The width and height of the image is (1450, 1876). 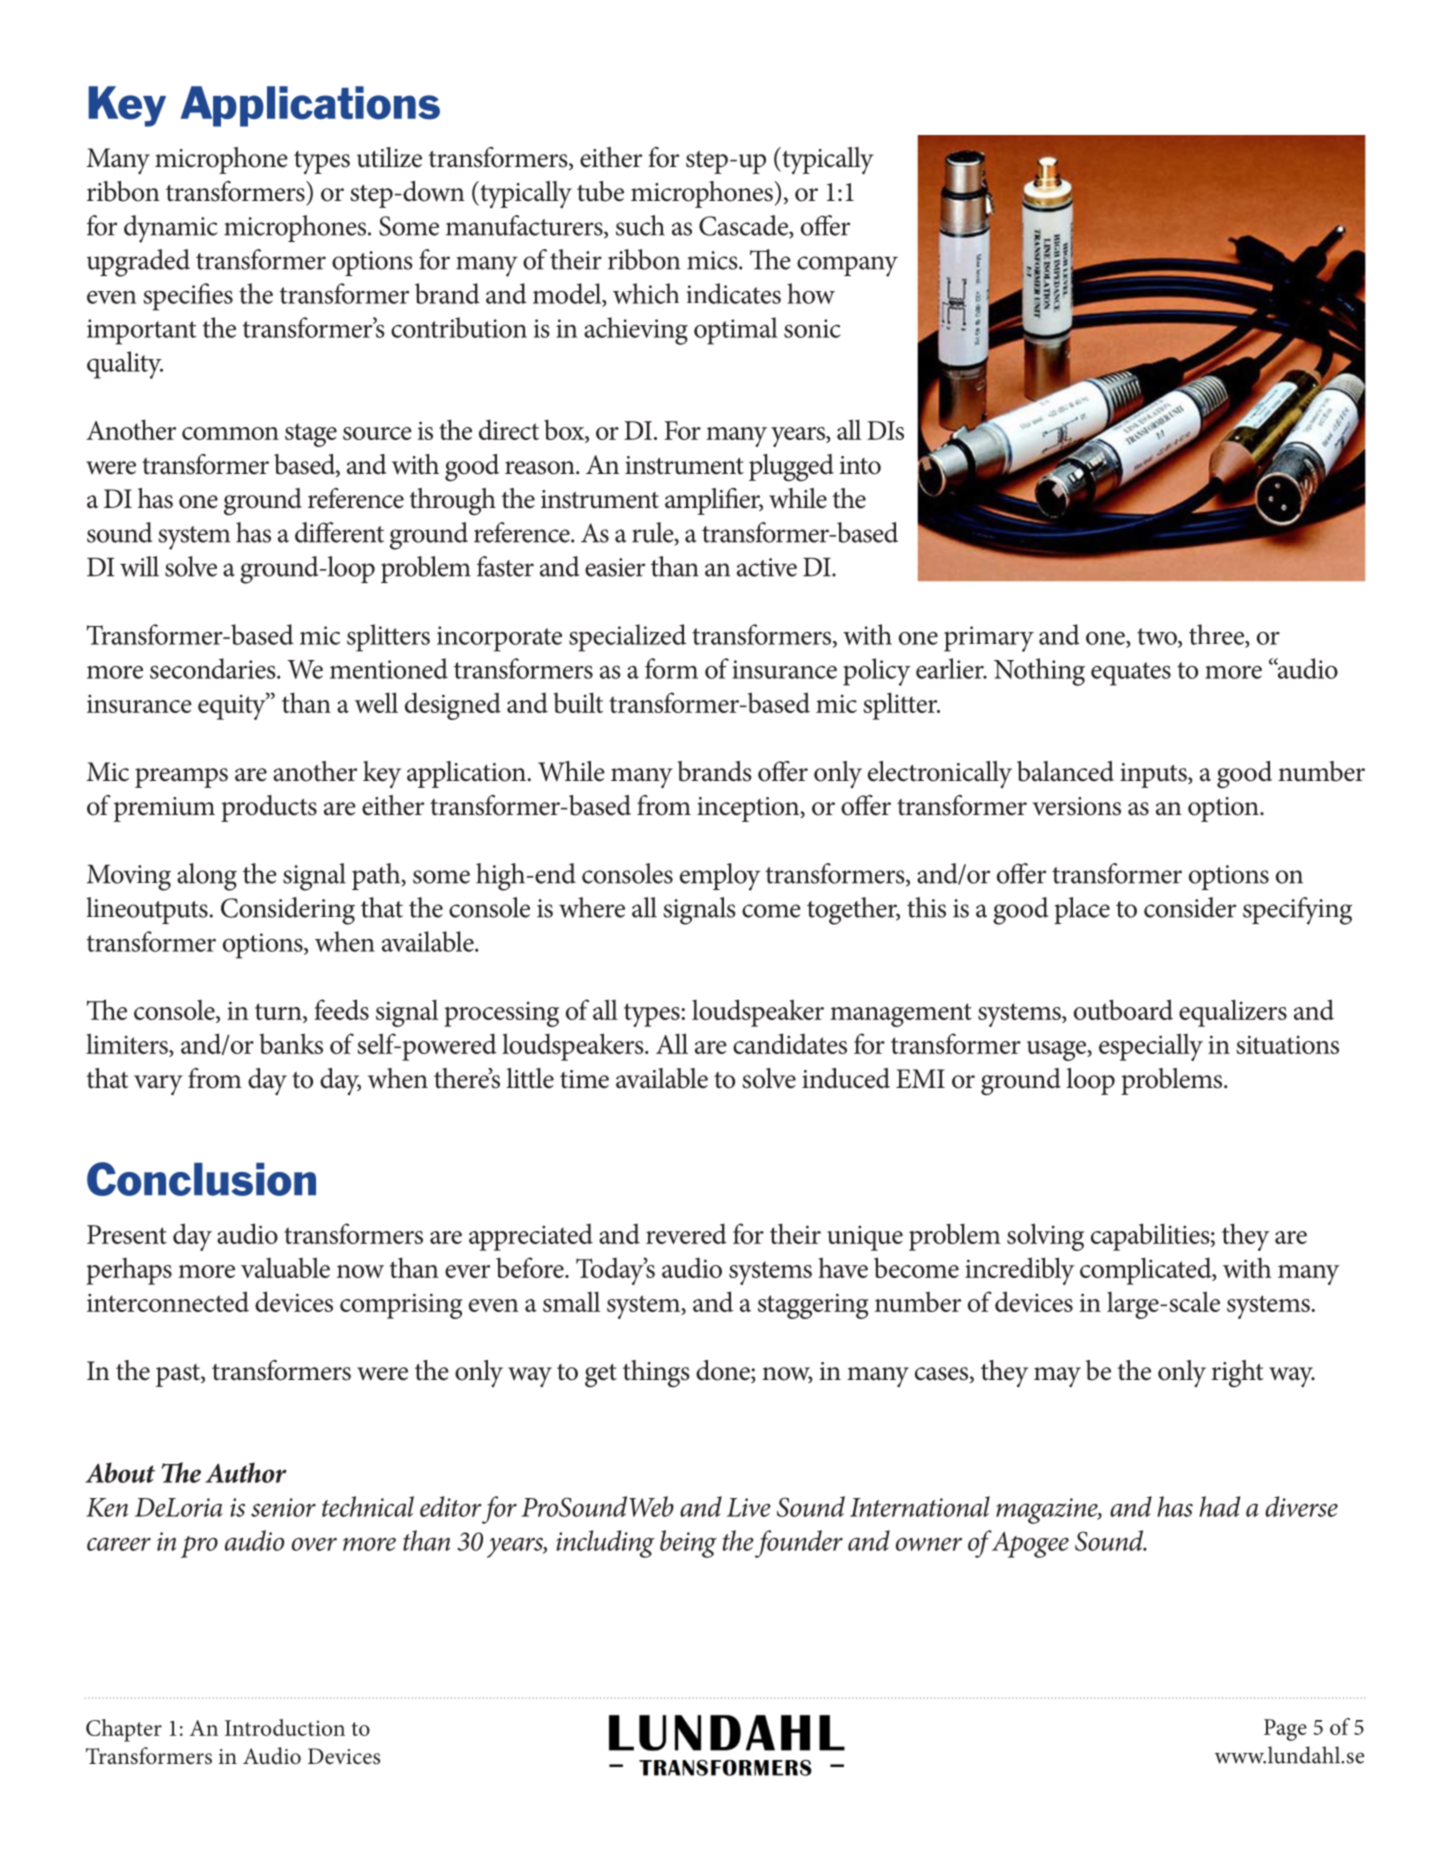 What do you see at coordinates (291, 1043) in the image?
I see `banks` at bounding box center [291, 1043].
